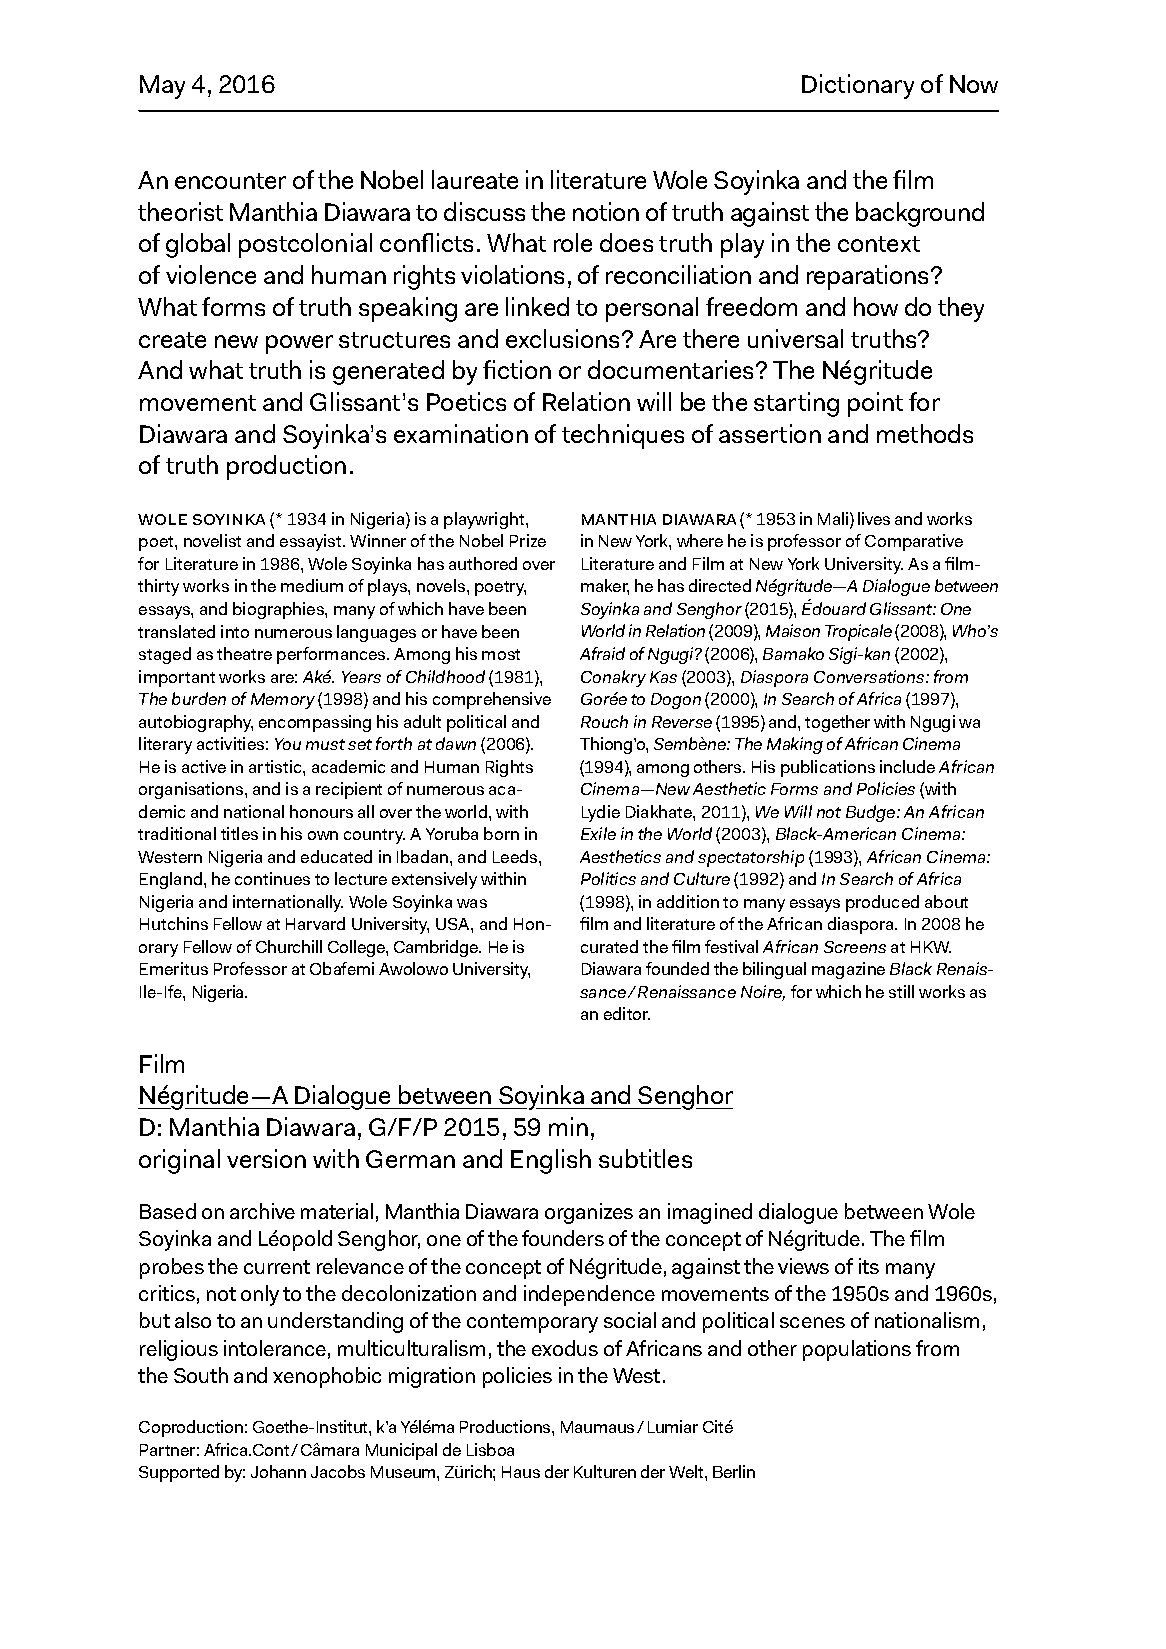 The width and height of the document is (1166, 1649). Describe the element at coordinates (907, 766) in the document. I see `include` at that location.
